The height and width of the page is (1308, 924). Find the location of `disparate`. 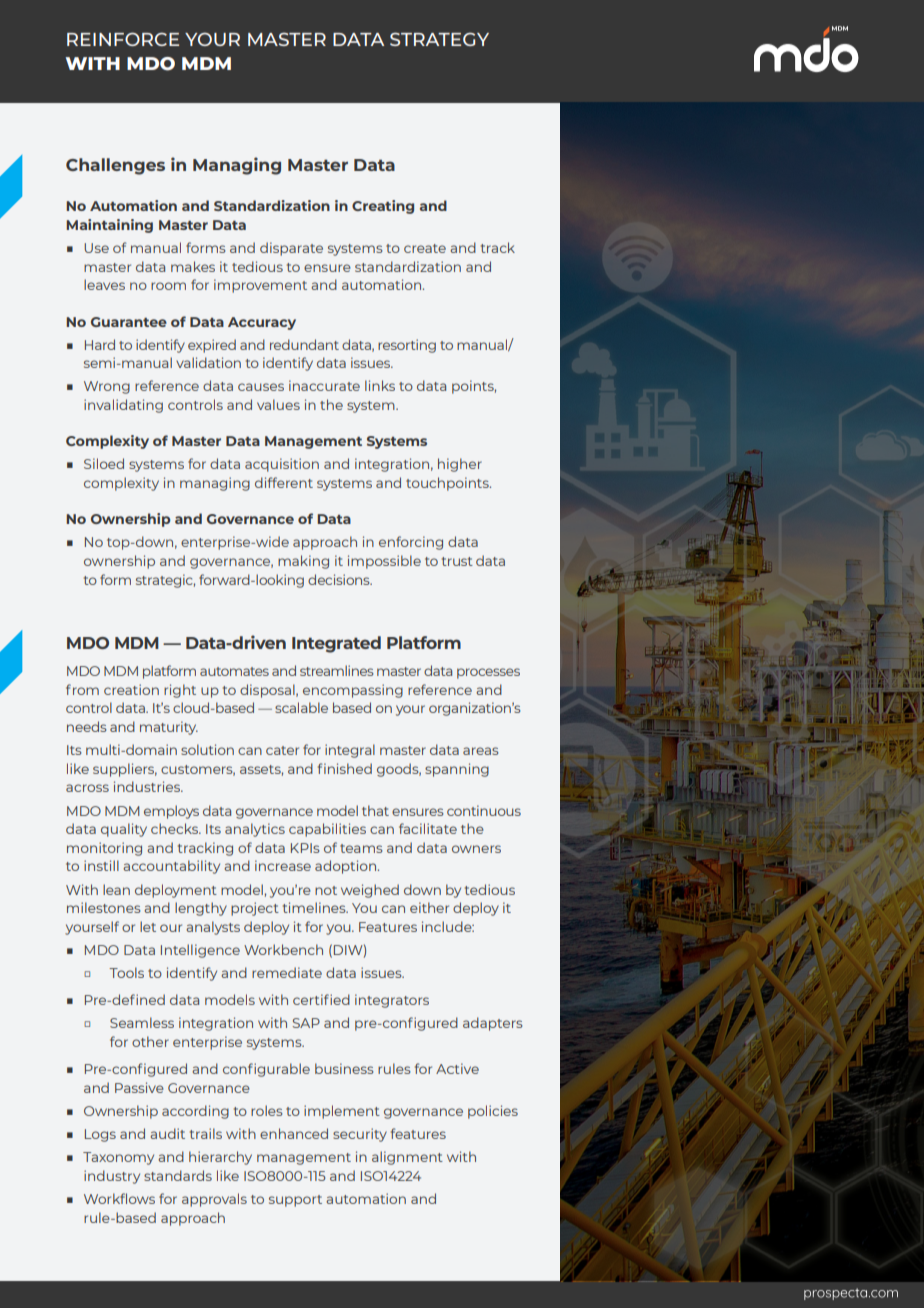

disparate is located at coordinates (291, 249).
